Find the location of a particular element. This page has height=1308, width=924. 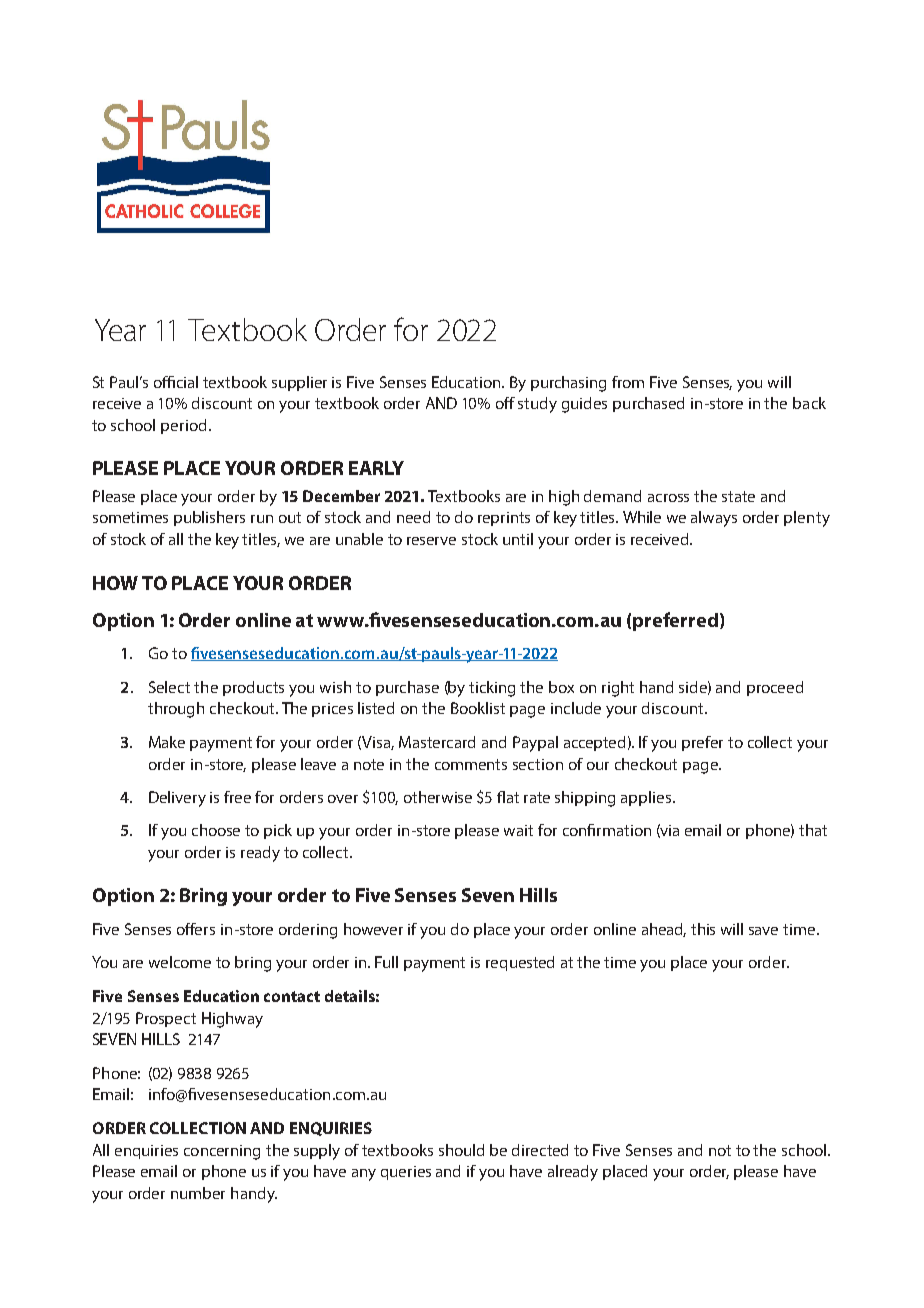

free is located at coordinates (237, 797).
